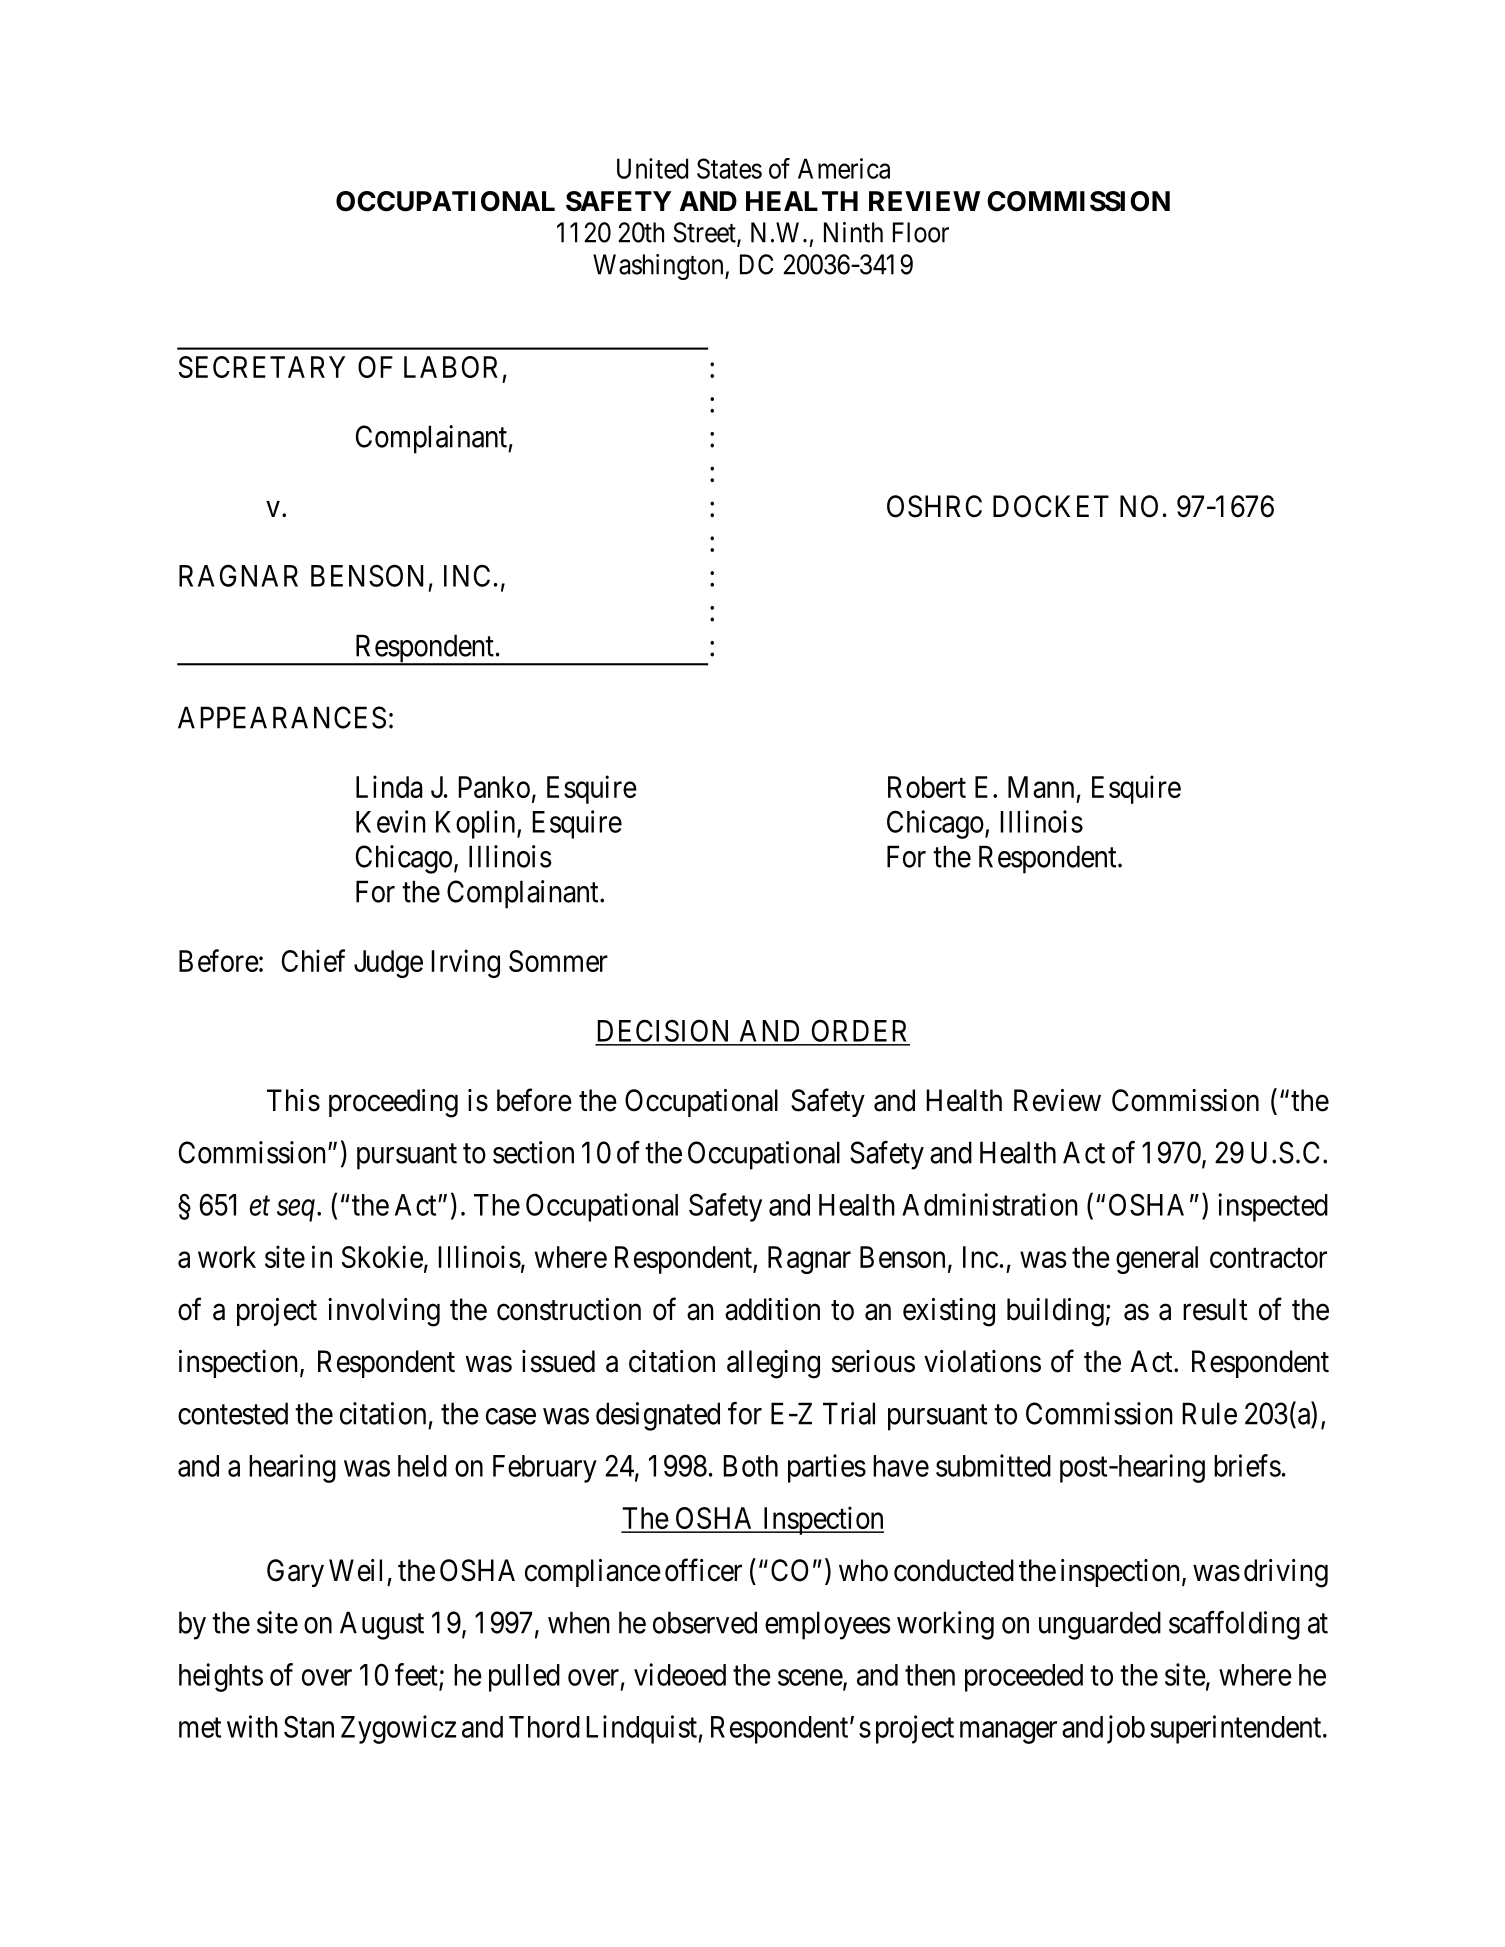 The image size is (1505, 1947). Describe the element at coordinates (705, 233) in the screenshot. I see `Street` at that location.
